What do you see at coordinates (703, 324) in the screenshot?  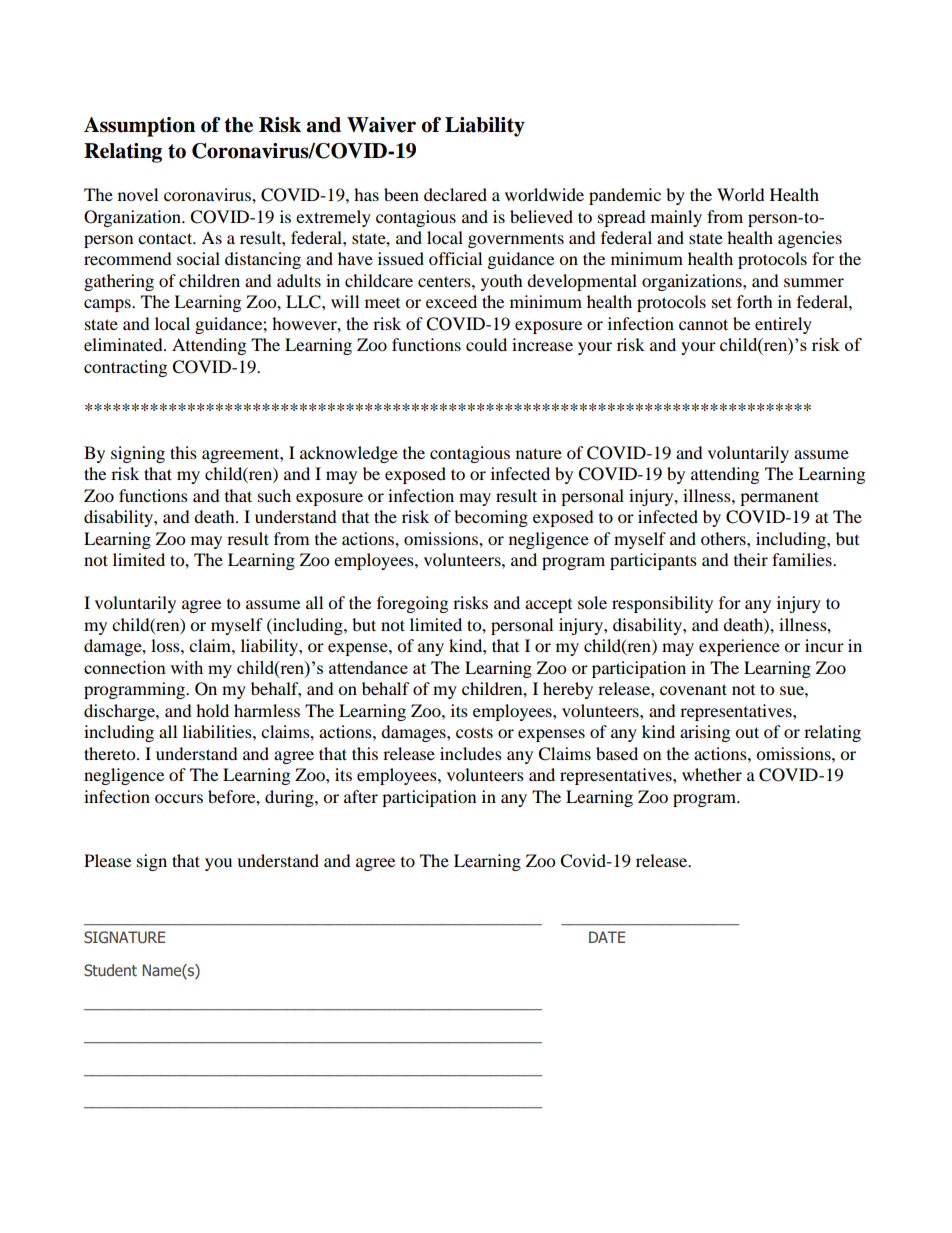 I see `cannot` at bounding box center [703, 324].
